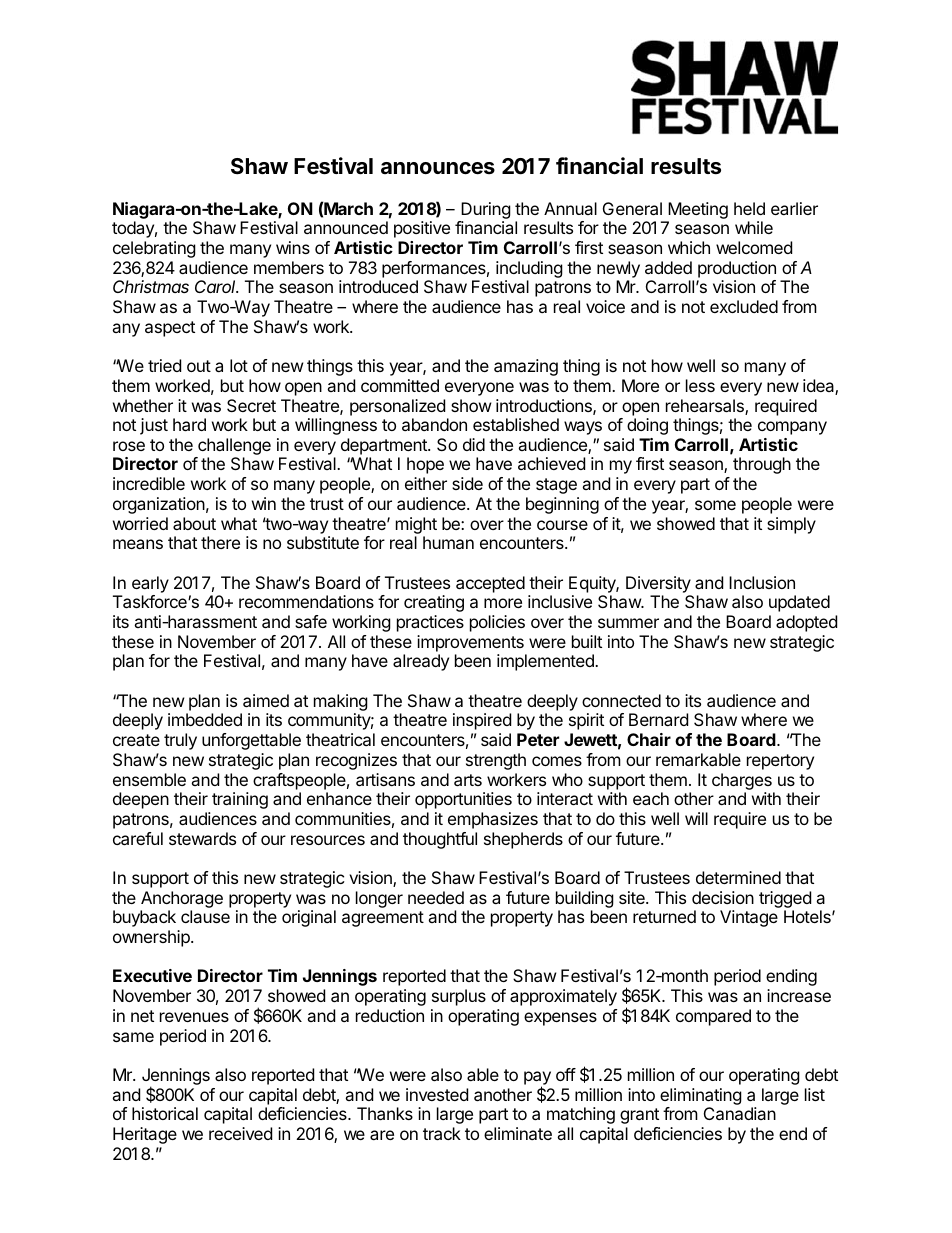  I want to click on hard, so click(189, 424).
